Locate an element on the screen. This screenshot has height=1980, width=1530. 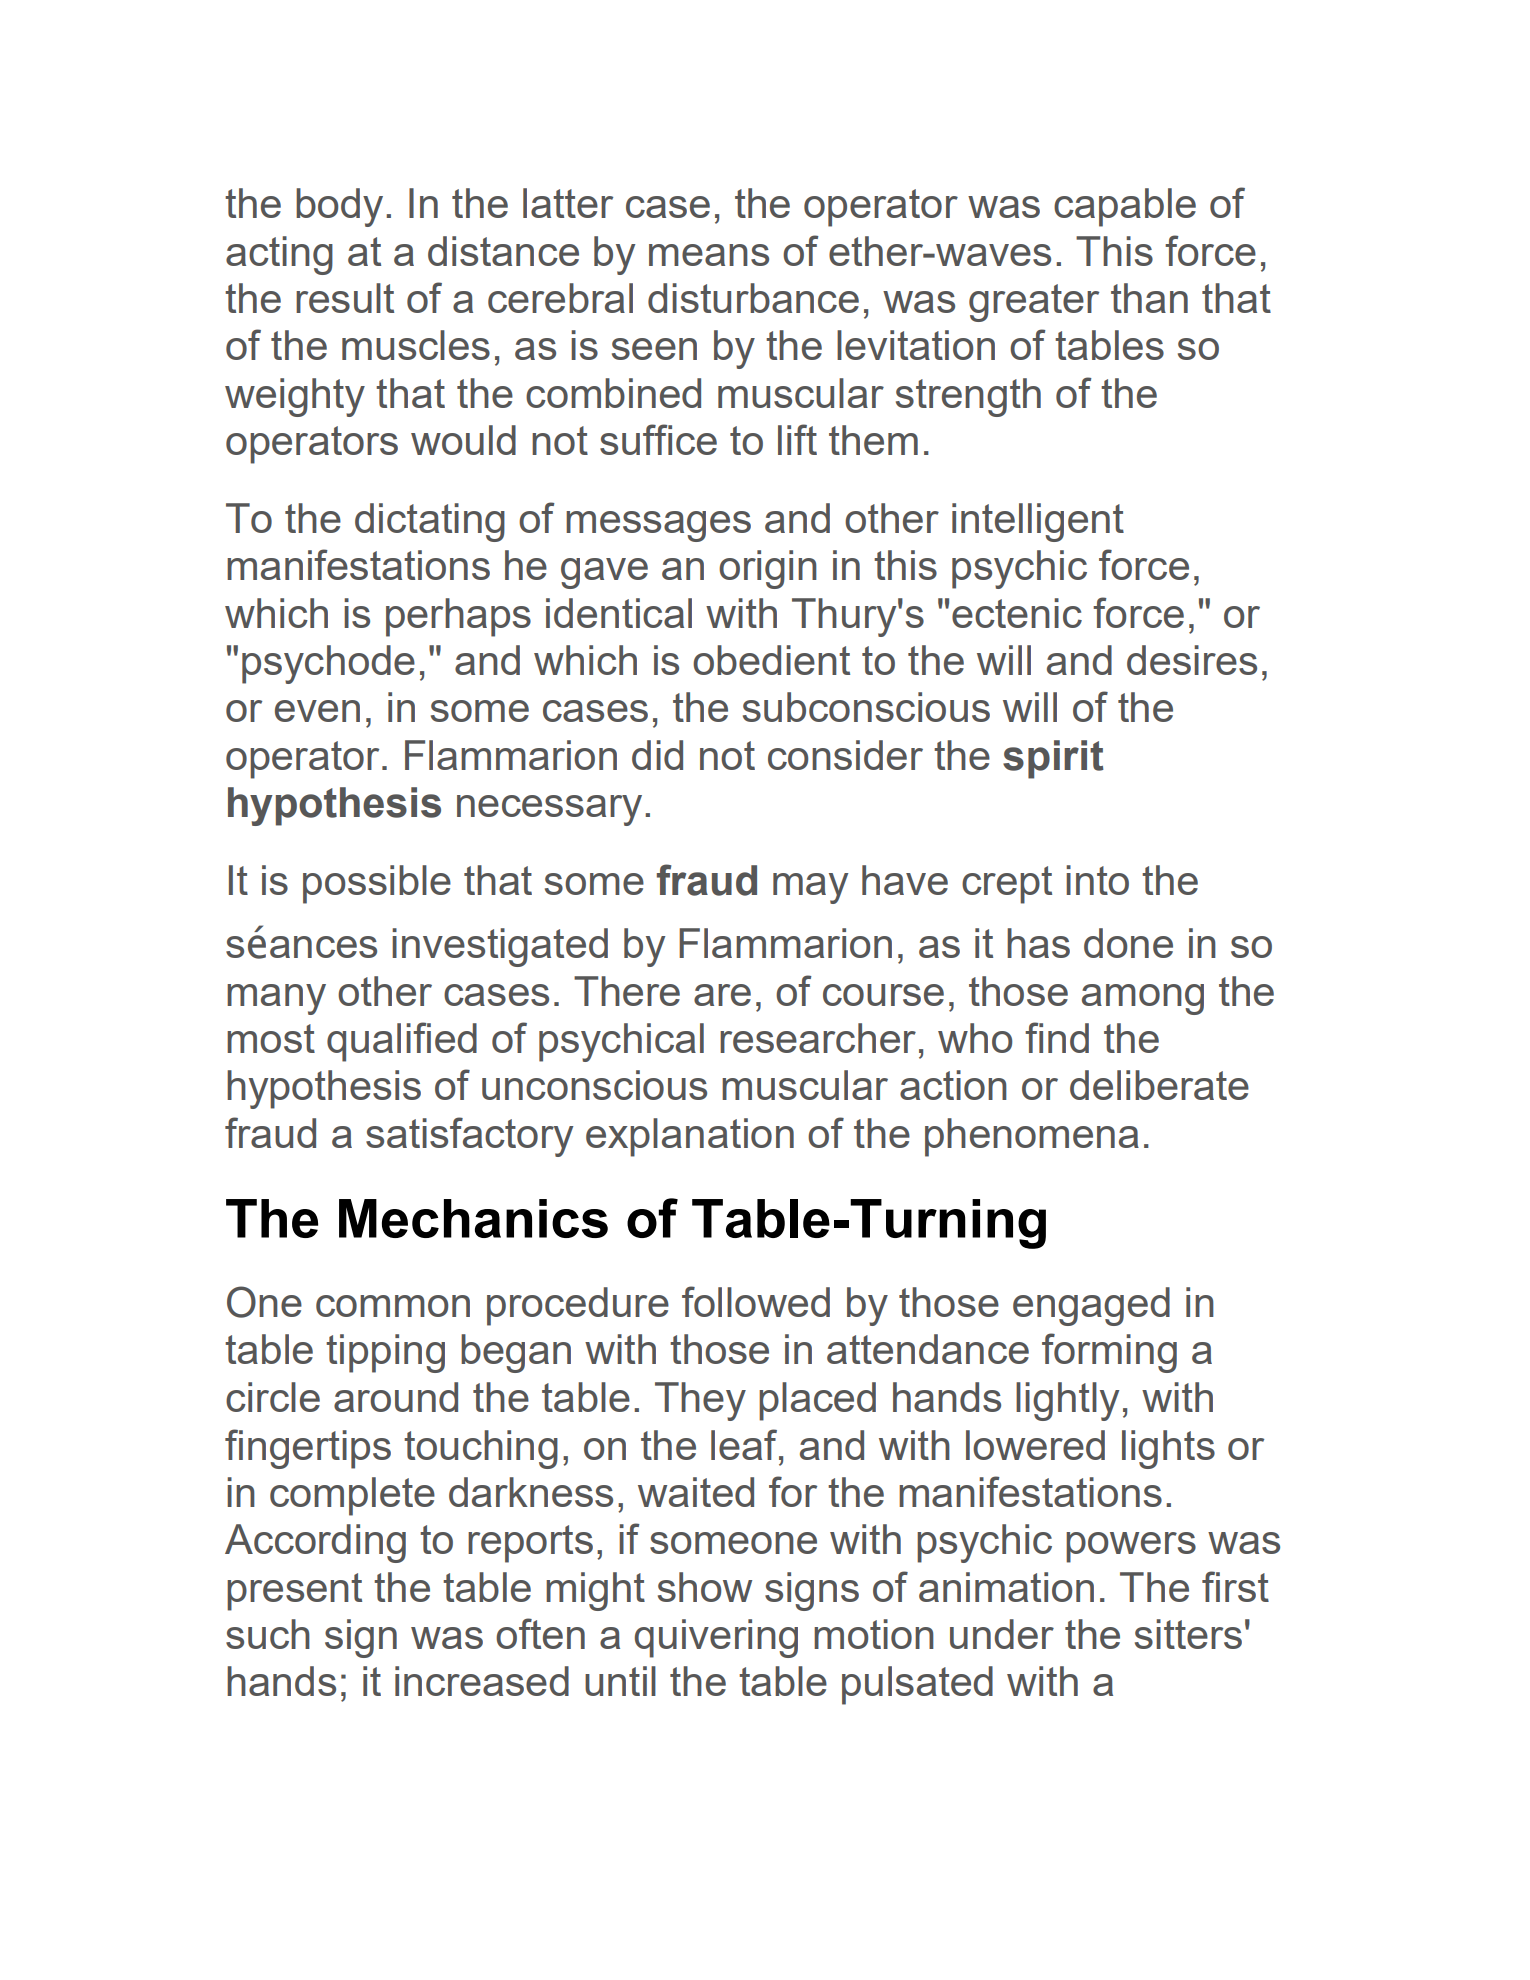
engaged is located at coordinates (1091, 1306).
